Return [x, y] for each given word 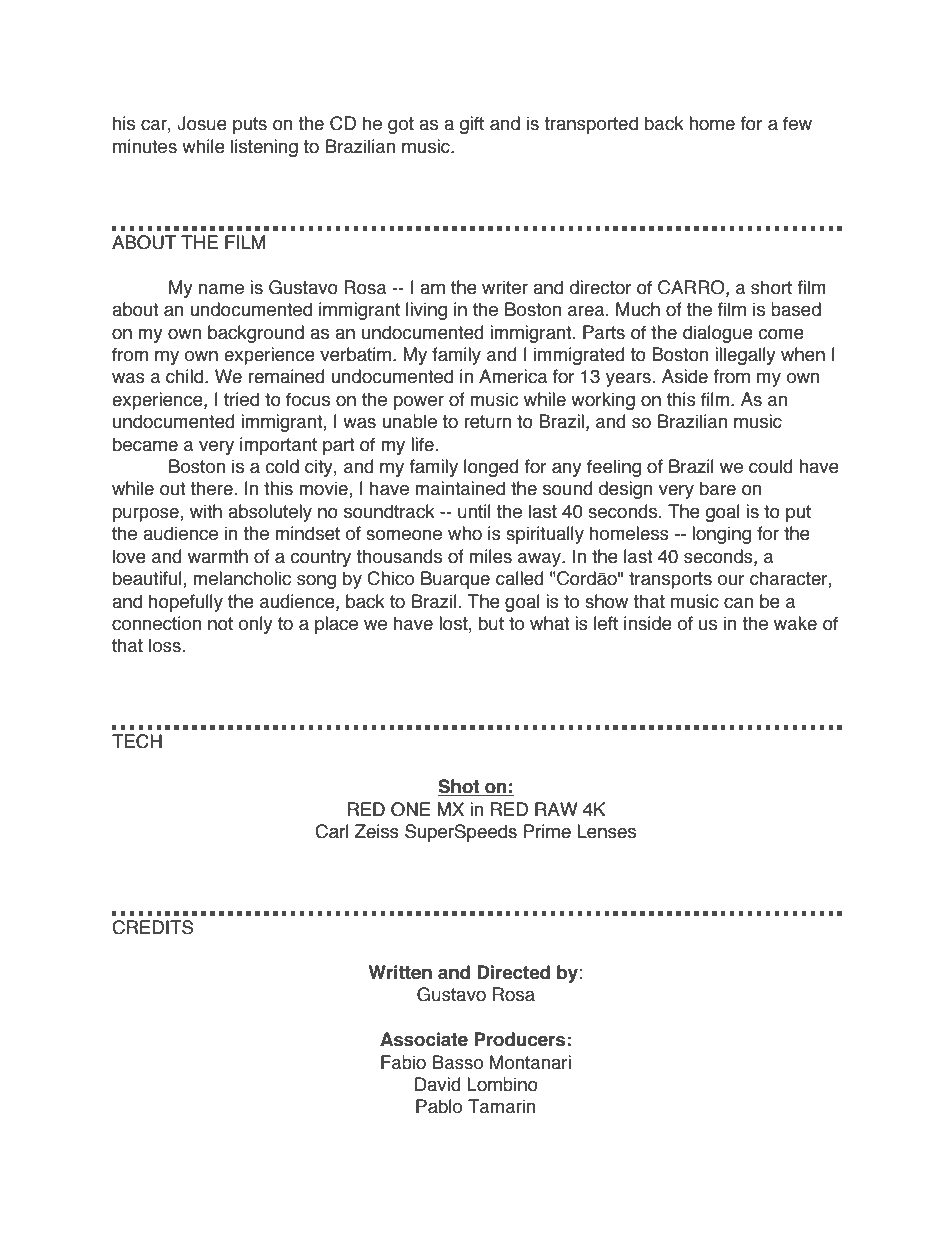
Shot [460, 787]
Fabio [403, 1062]
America [513, 376]
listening [264, 148]
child [186, 376]
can [738, 603]
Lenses [606, 831]
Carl [331, 831]
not [220, 624]
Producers [519, 1039]
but [491, 623]
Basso [458, 1062]
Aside [685, 376]
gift [472, 125]
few [797, 123]
